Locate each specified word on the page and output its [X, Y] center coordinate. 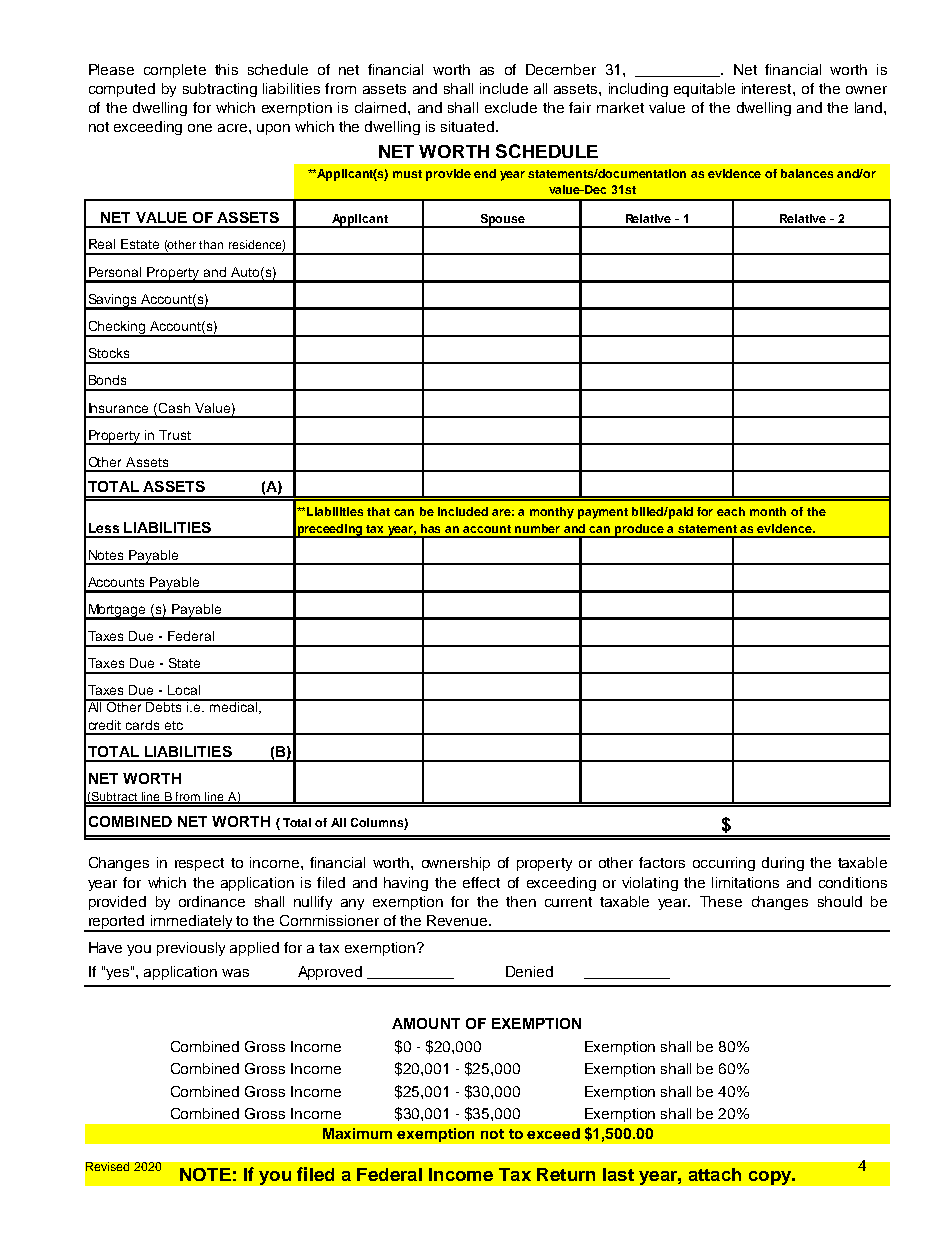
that [378, 511]
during [783, 864]
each [731, 511]
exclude [511, 107]
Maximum [357, 1133]
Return [566, 1174]
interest [768, 88]
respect [199, 864]
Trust [175, 435]
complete [175, 71]
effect [481, 882]
